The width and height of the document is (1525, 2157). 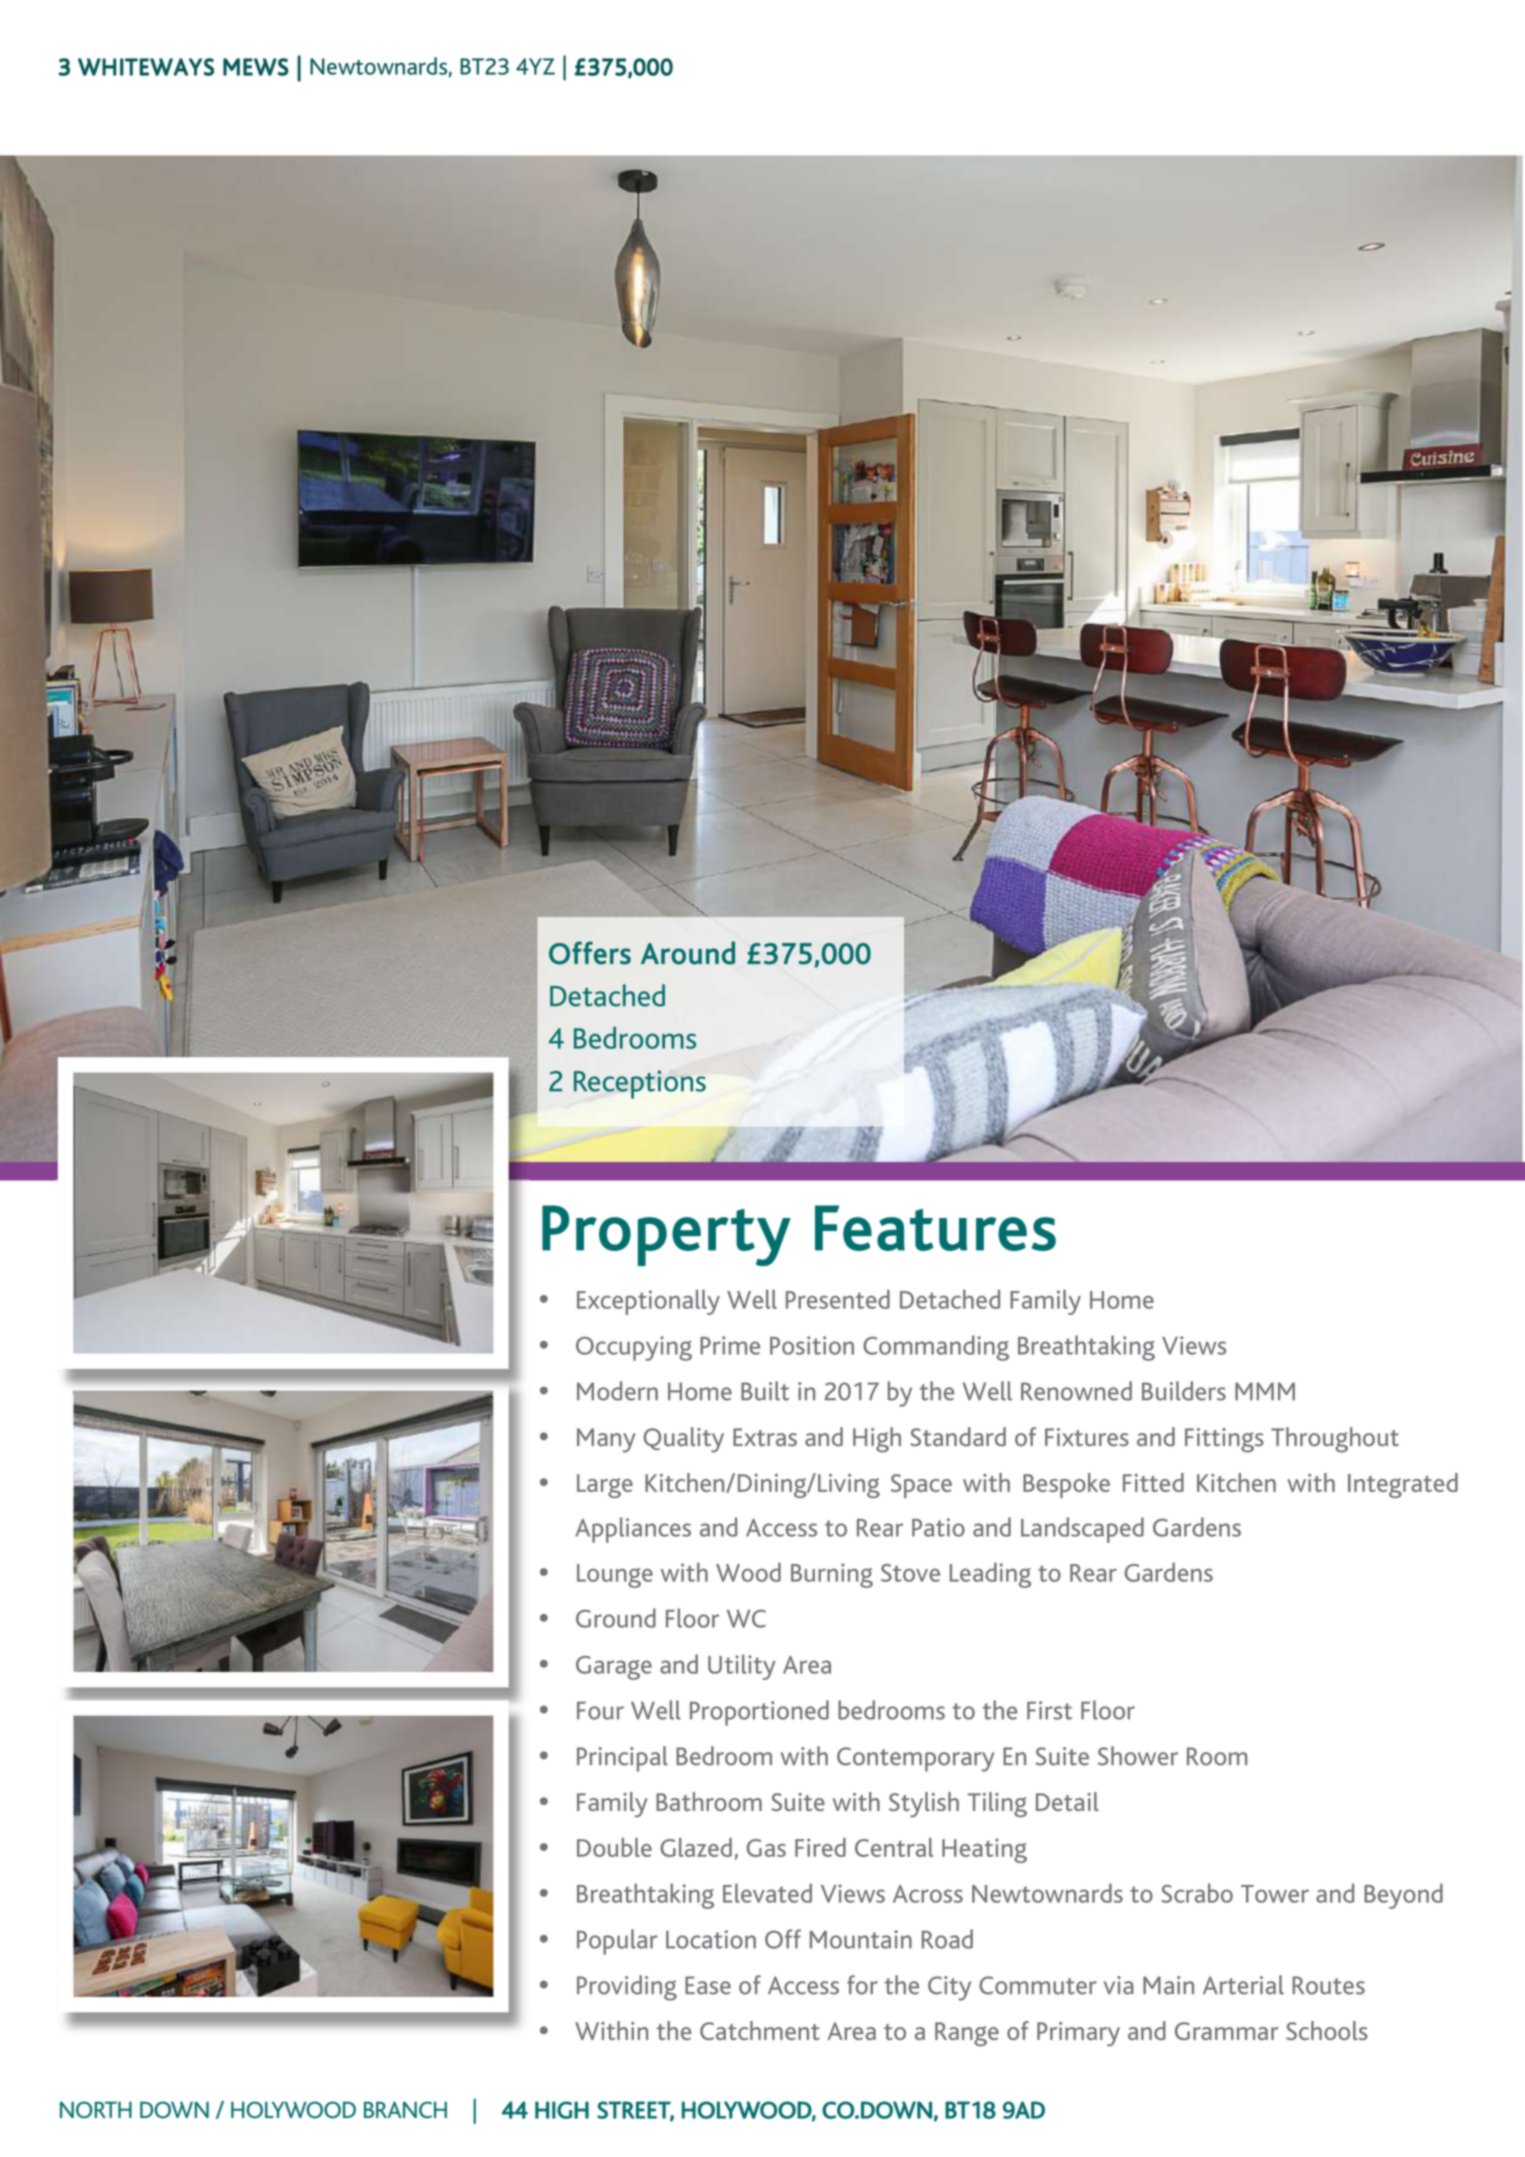 I want to click on Features, so click(x=935, y=1228).
